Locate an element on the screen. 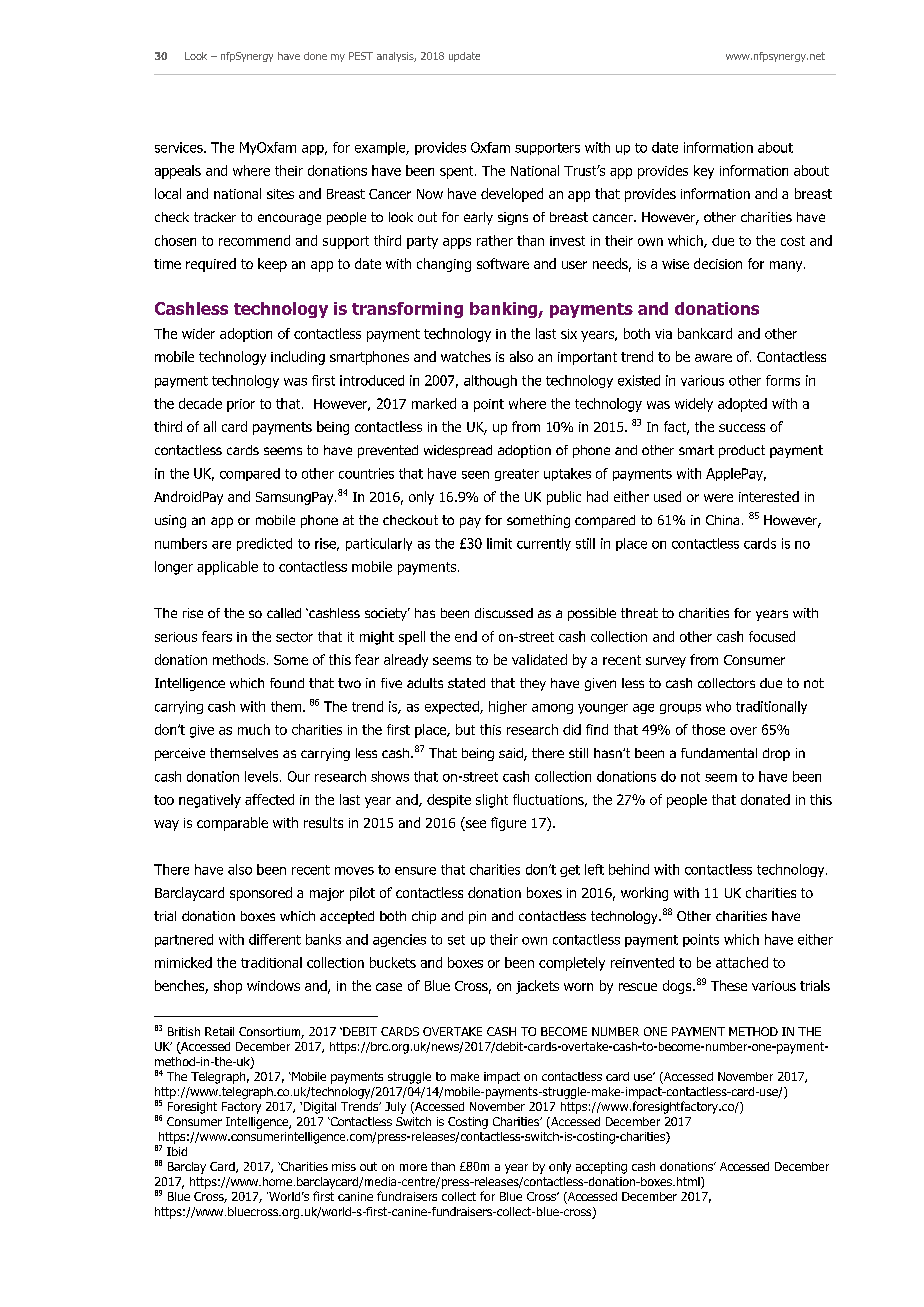 Image resolution: width=924 pixels, height=1307 pixels. threat is located at coordinates (639, 613).
